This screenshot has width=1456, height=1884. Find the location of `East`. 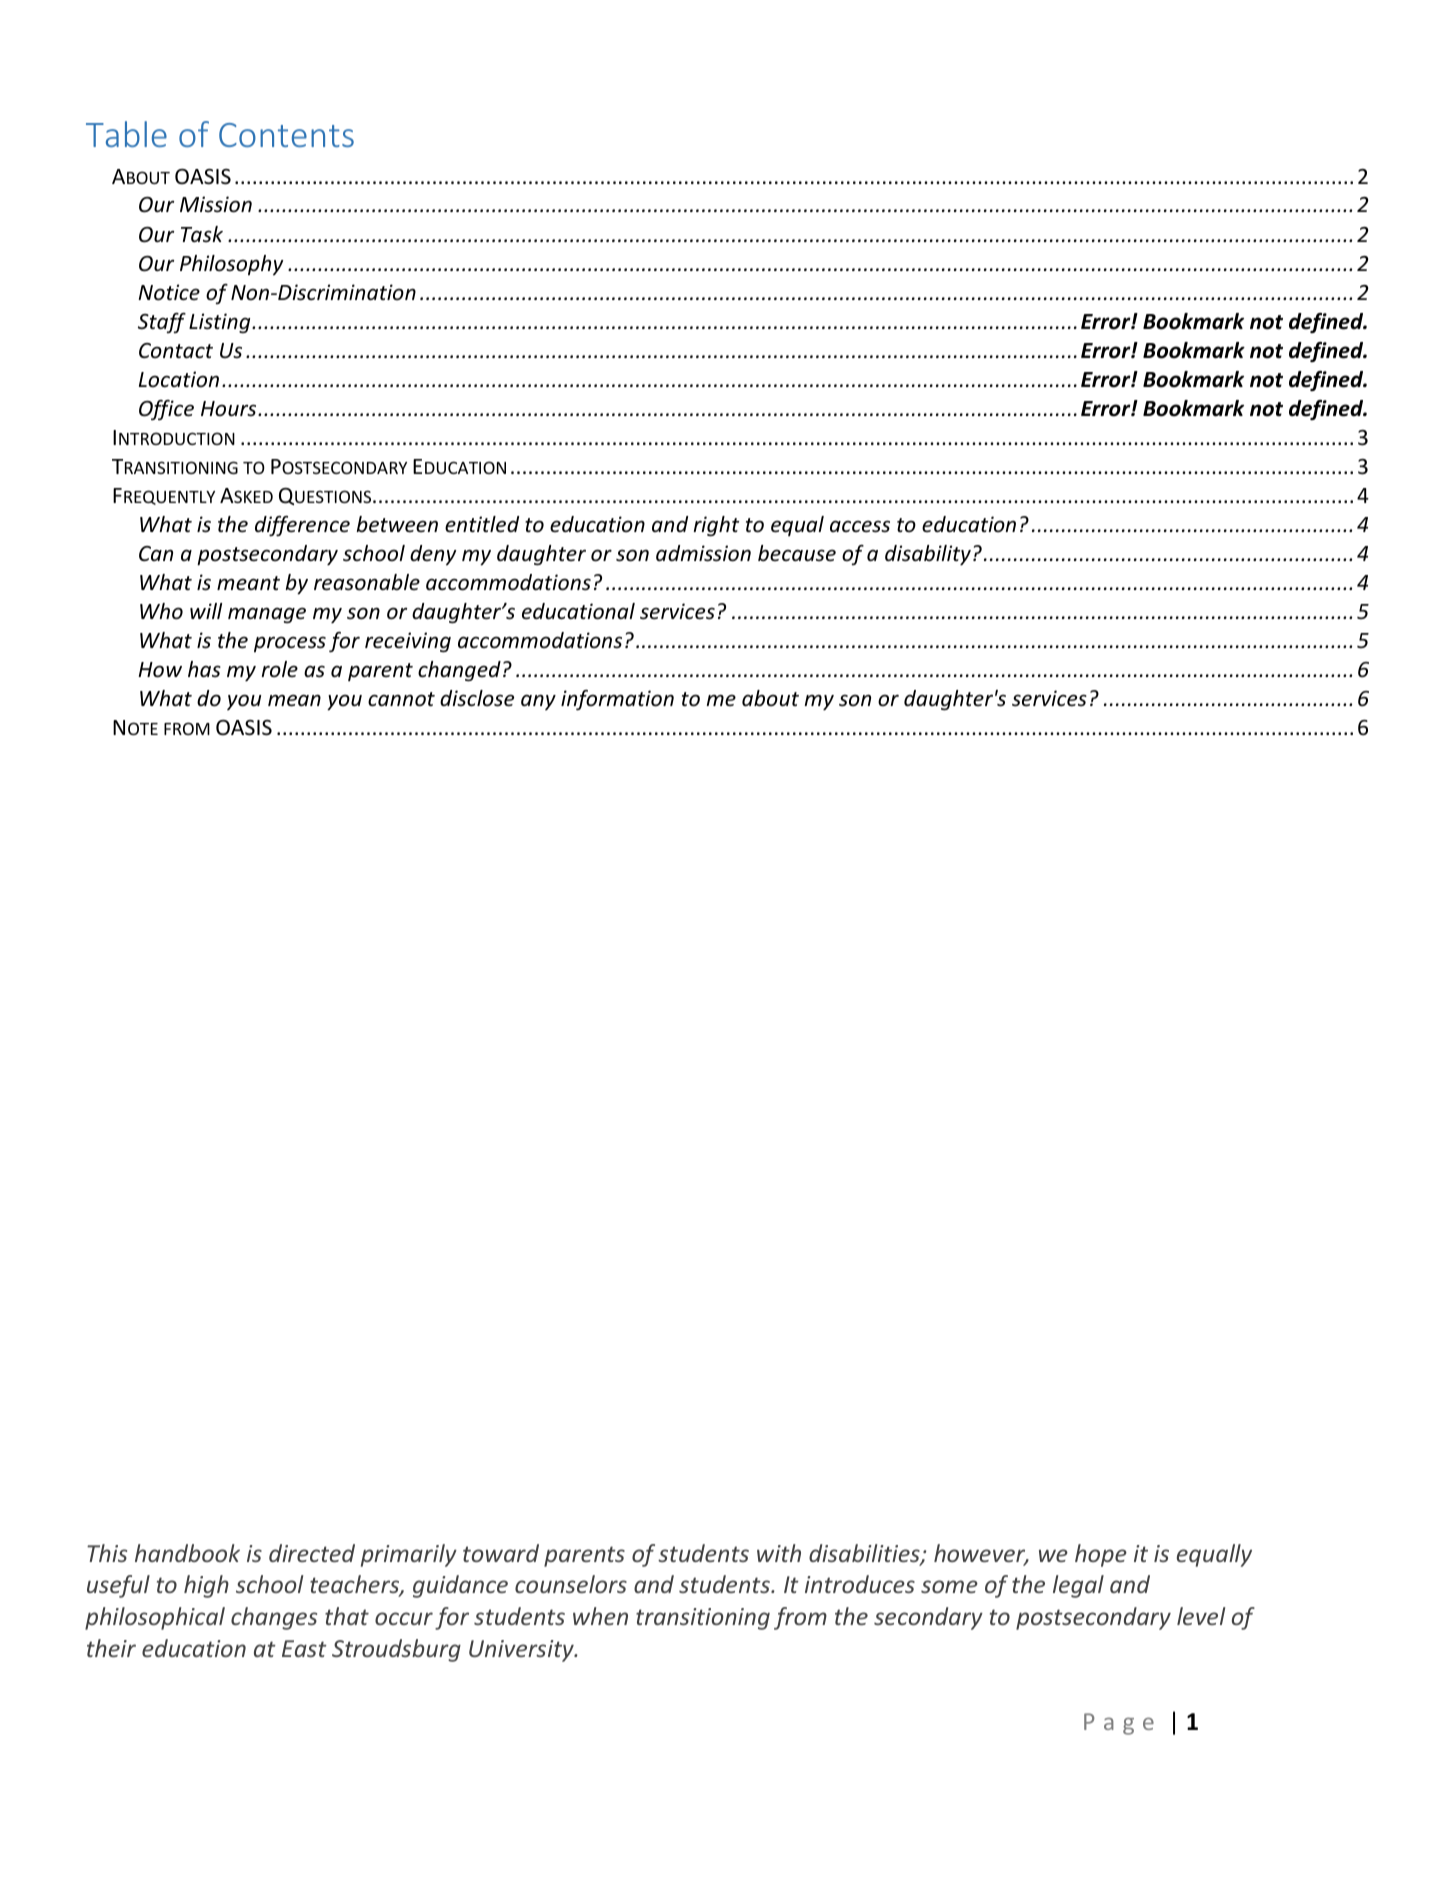

East is located at coordinates (304, 1648).
